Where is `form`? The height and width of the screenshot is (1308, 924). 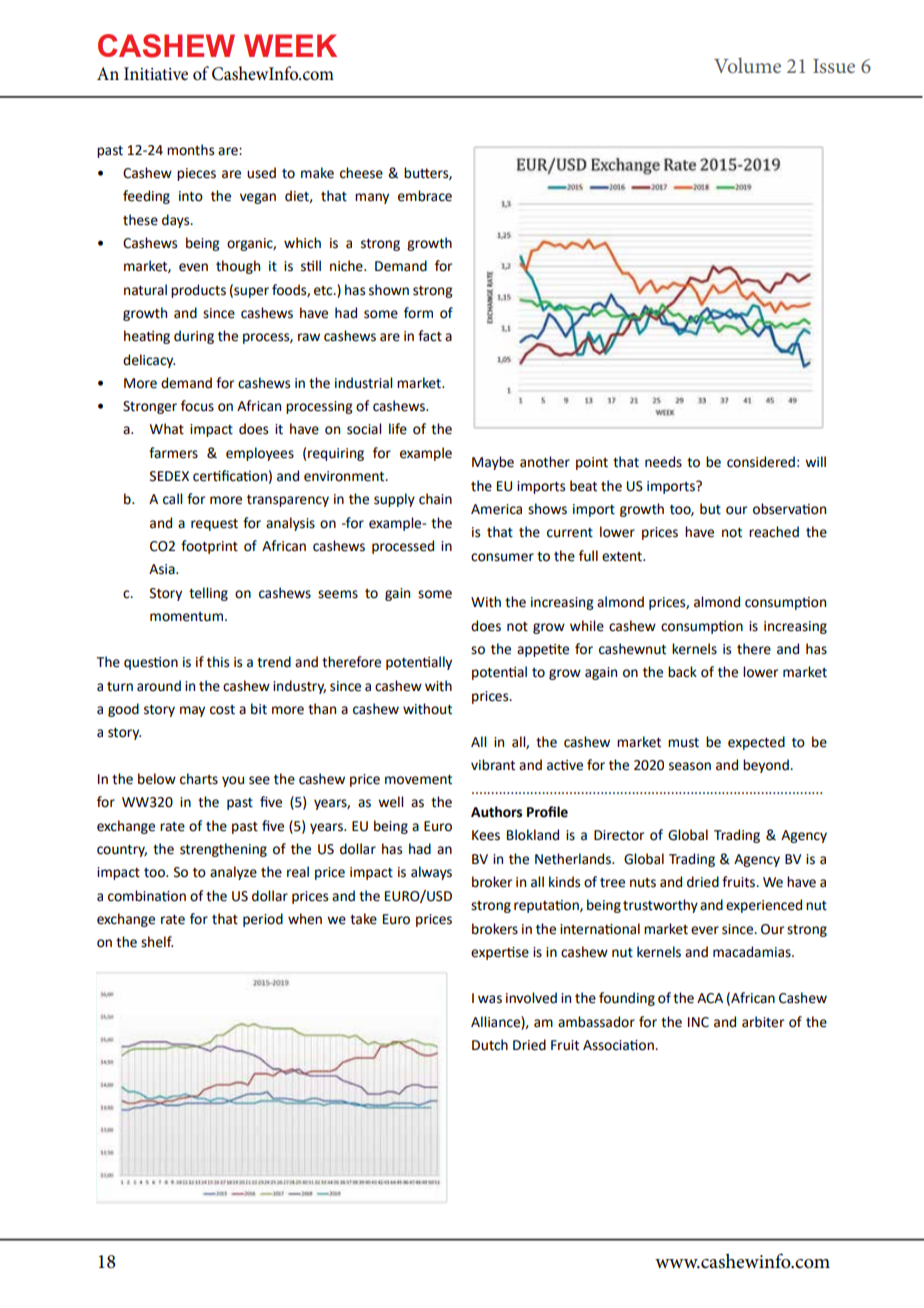
form is located at coordinates (418, 313).
